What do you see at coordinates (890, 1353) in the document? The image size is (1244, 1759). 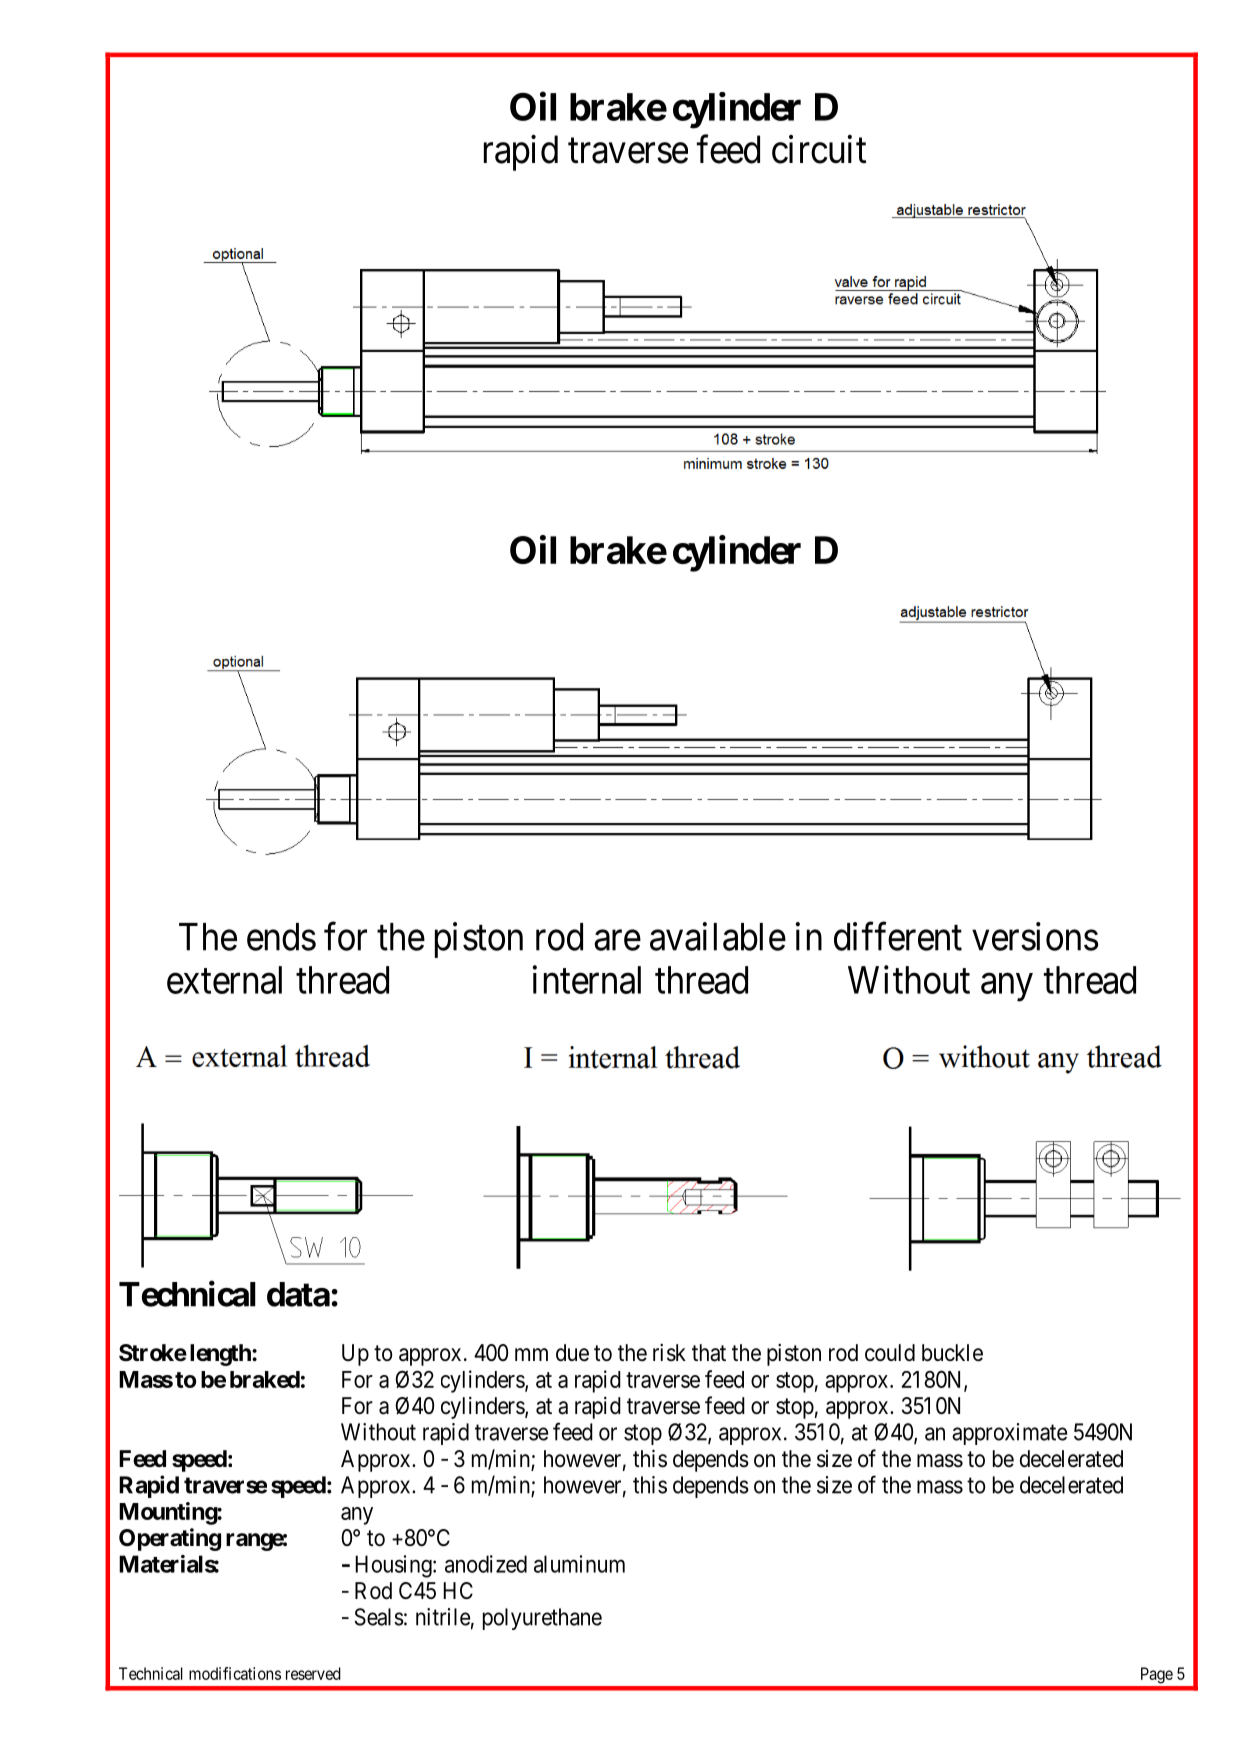 I see `could` at bounding box center [890, 1353].
